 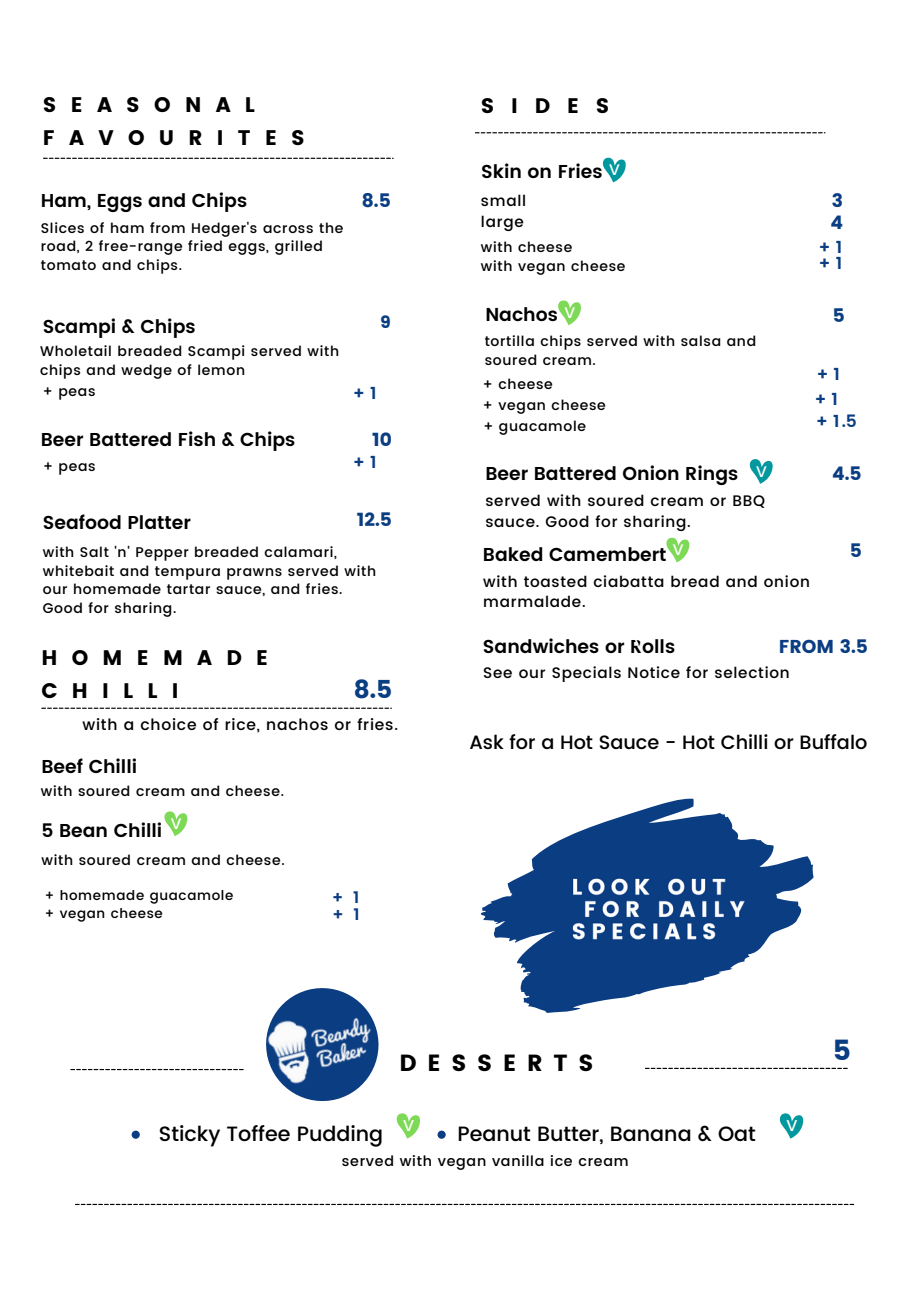 What do you see at coordinates (503, 200) in the screenshot?
I see `small` at bounding box center [503, 200].
